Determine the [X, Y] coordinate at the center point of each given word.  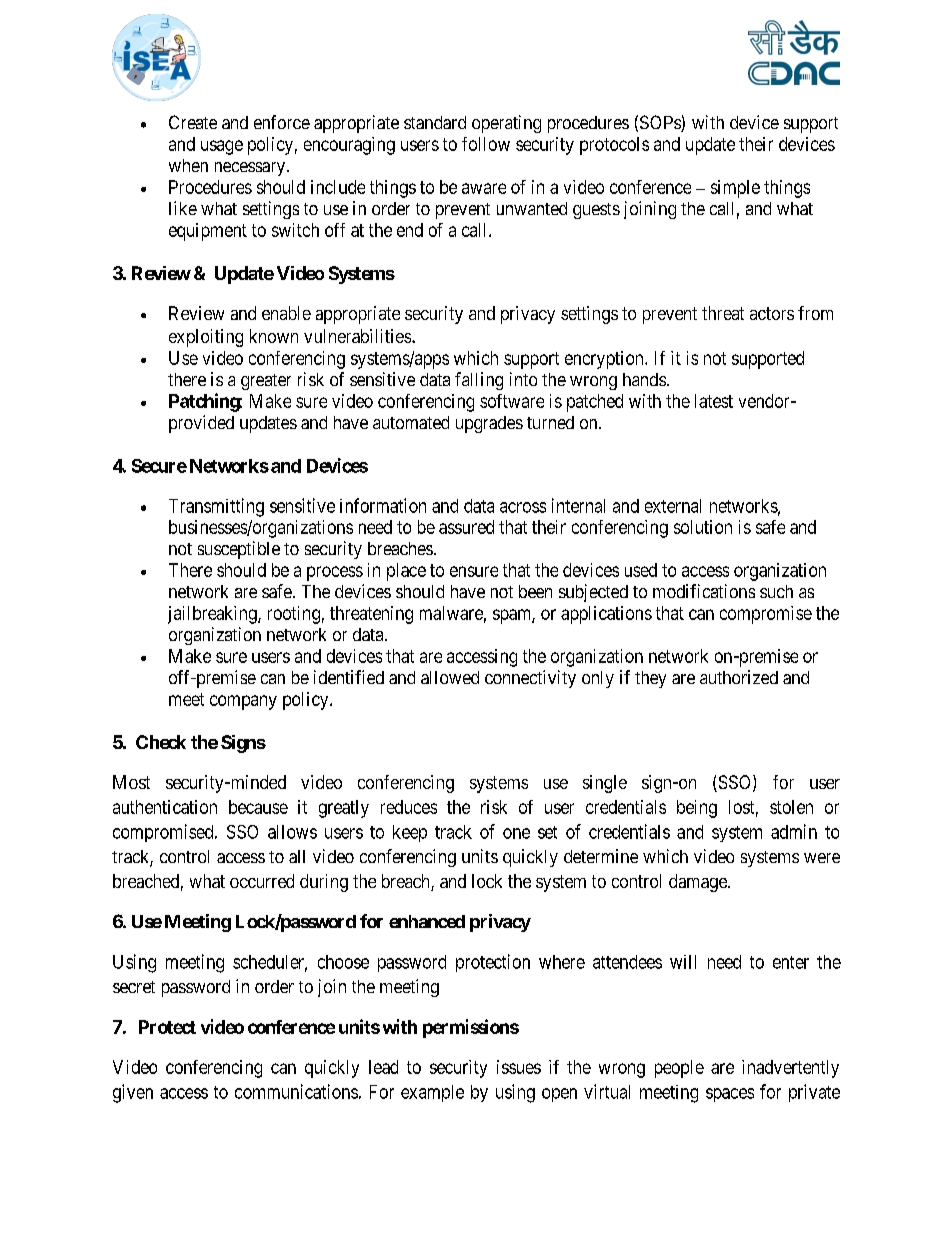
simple [735, 189]
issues [519, 1067]
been [535, 591]
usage [222, 147]
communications [296, 1091]
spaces [730, 1095]
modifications [704, 591]
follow [486, 144]
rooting [294, 615]
